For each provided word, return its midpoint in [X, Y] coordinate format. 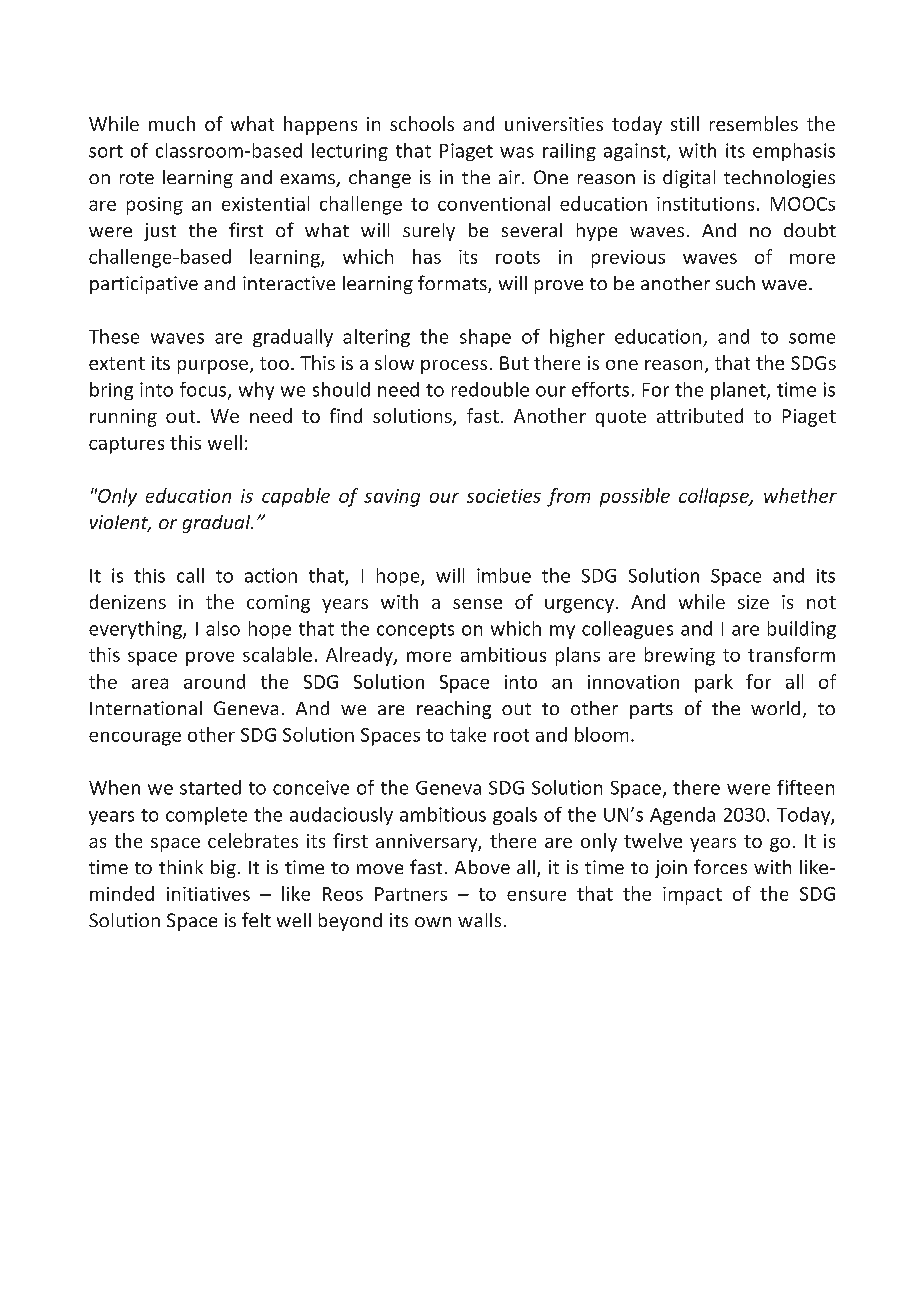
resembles [754, 123]
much [172, 123]
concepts [415, 631]
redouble [490, 389]
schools [422, 123]
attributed [700, 415]
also [223, 628]
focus [204, 390]
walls [479, 920]
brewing [680, 656]
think [181, 867]
